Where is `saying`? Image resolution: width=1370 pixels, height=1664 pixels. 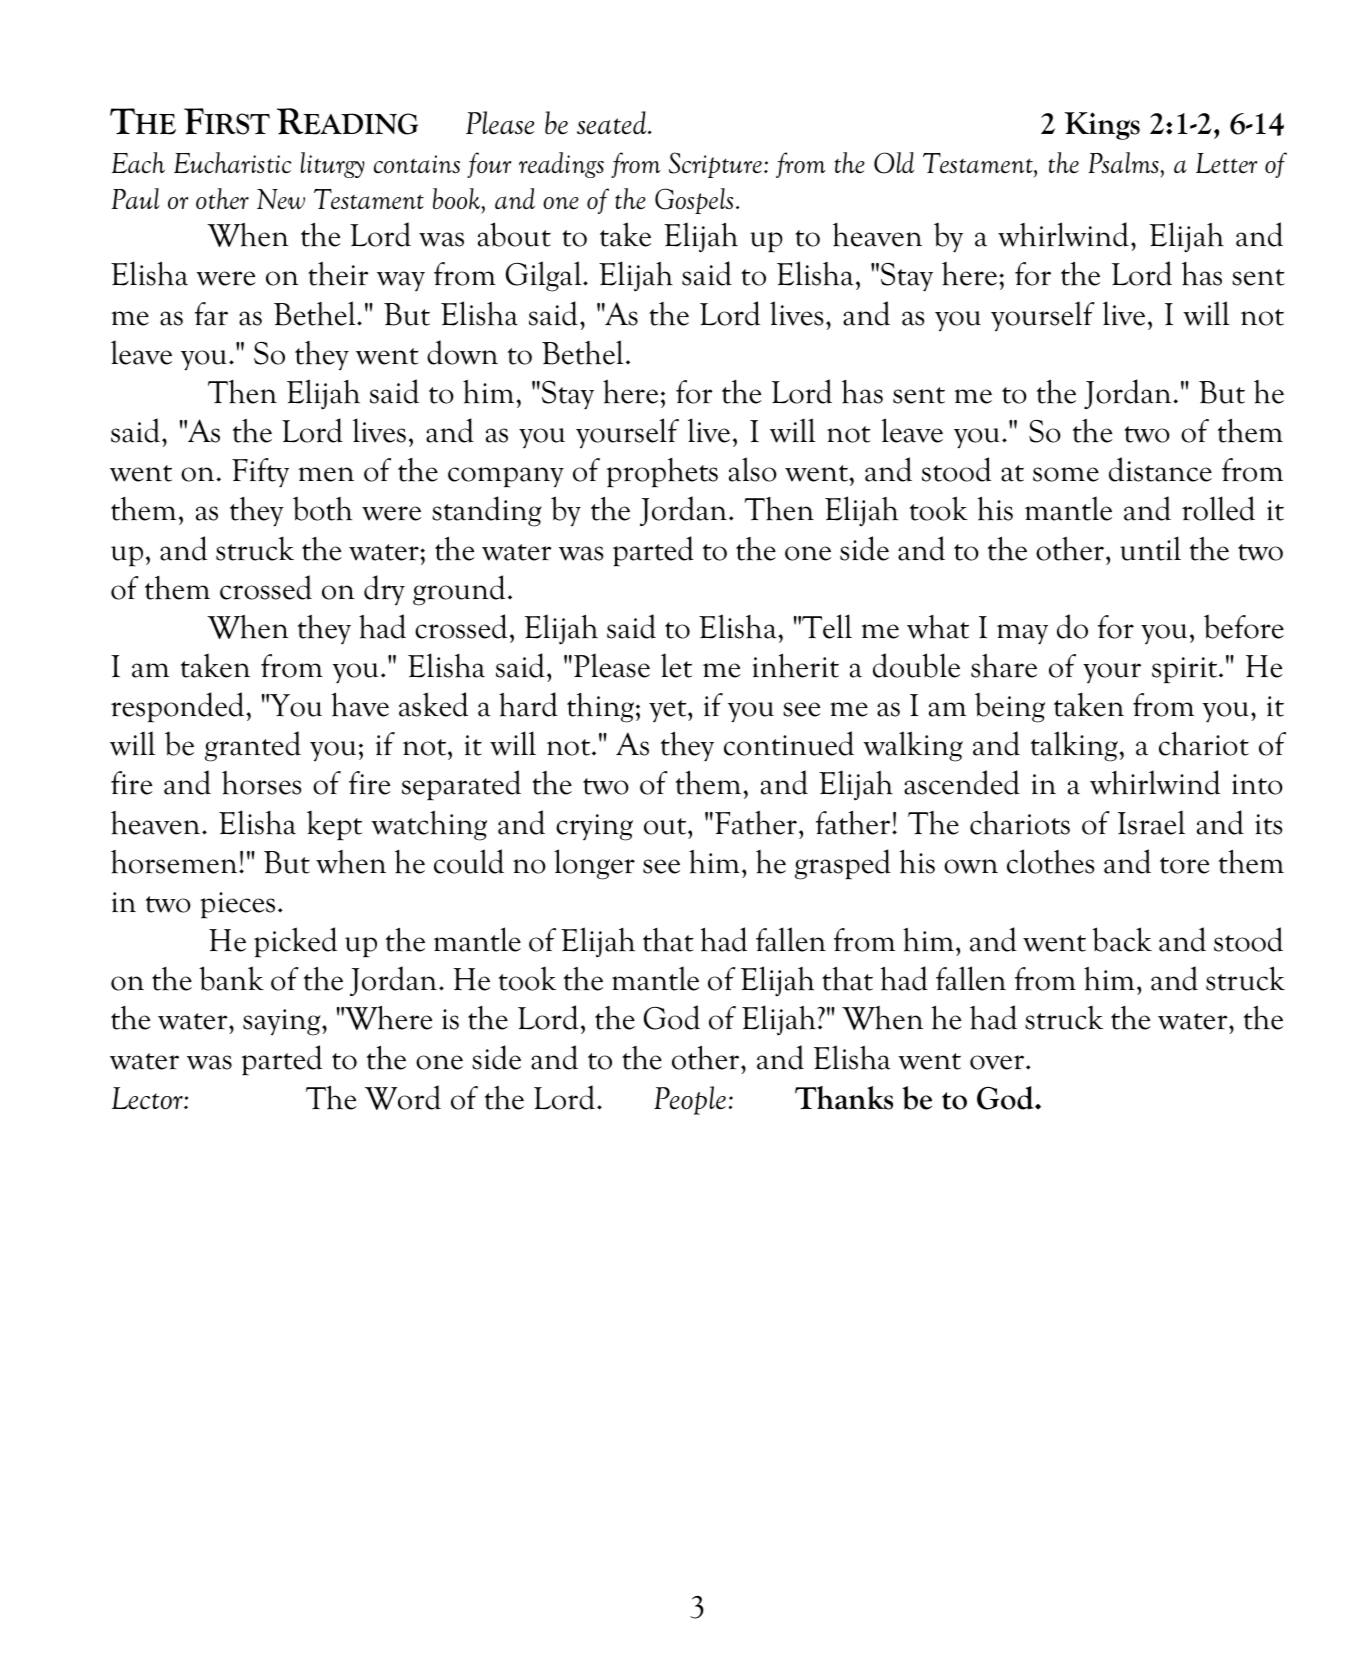 saying is located at coordinates (283, 1022).
